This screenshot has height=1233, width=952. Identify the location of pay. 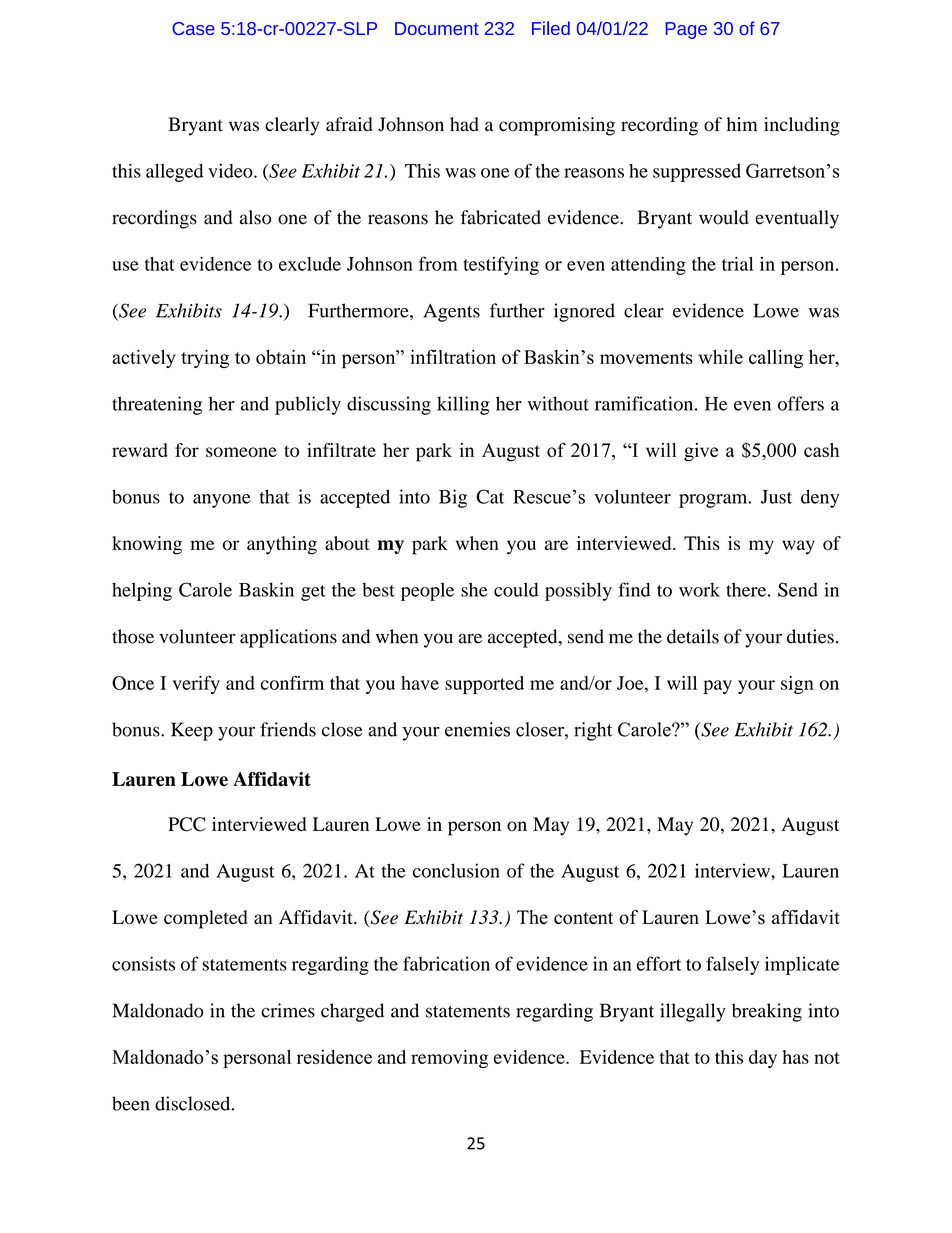
(717, 687).
